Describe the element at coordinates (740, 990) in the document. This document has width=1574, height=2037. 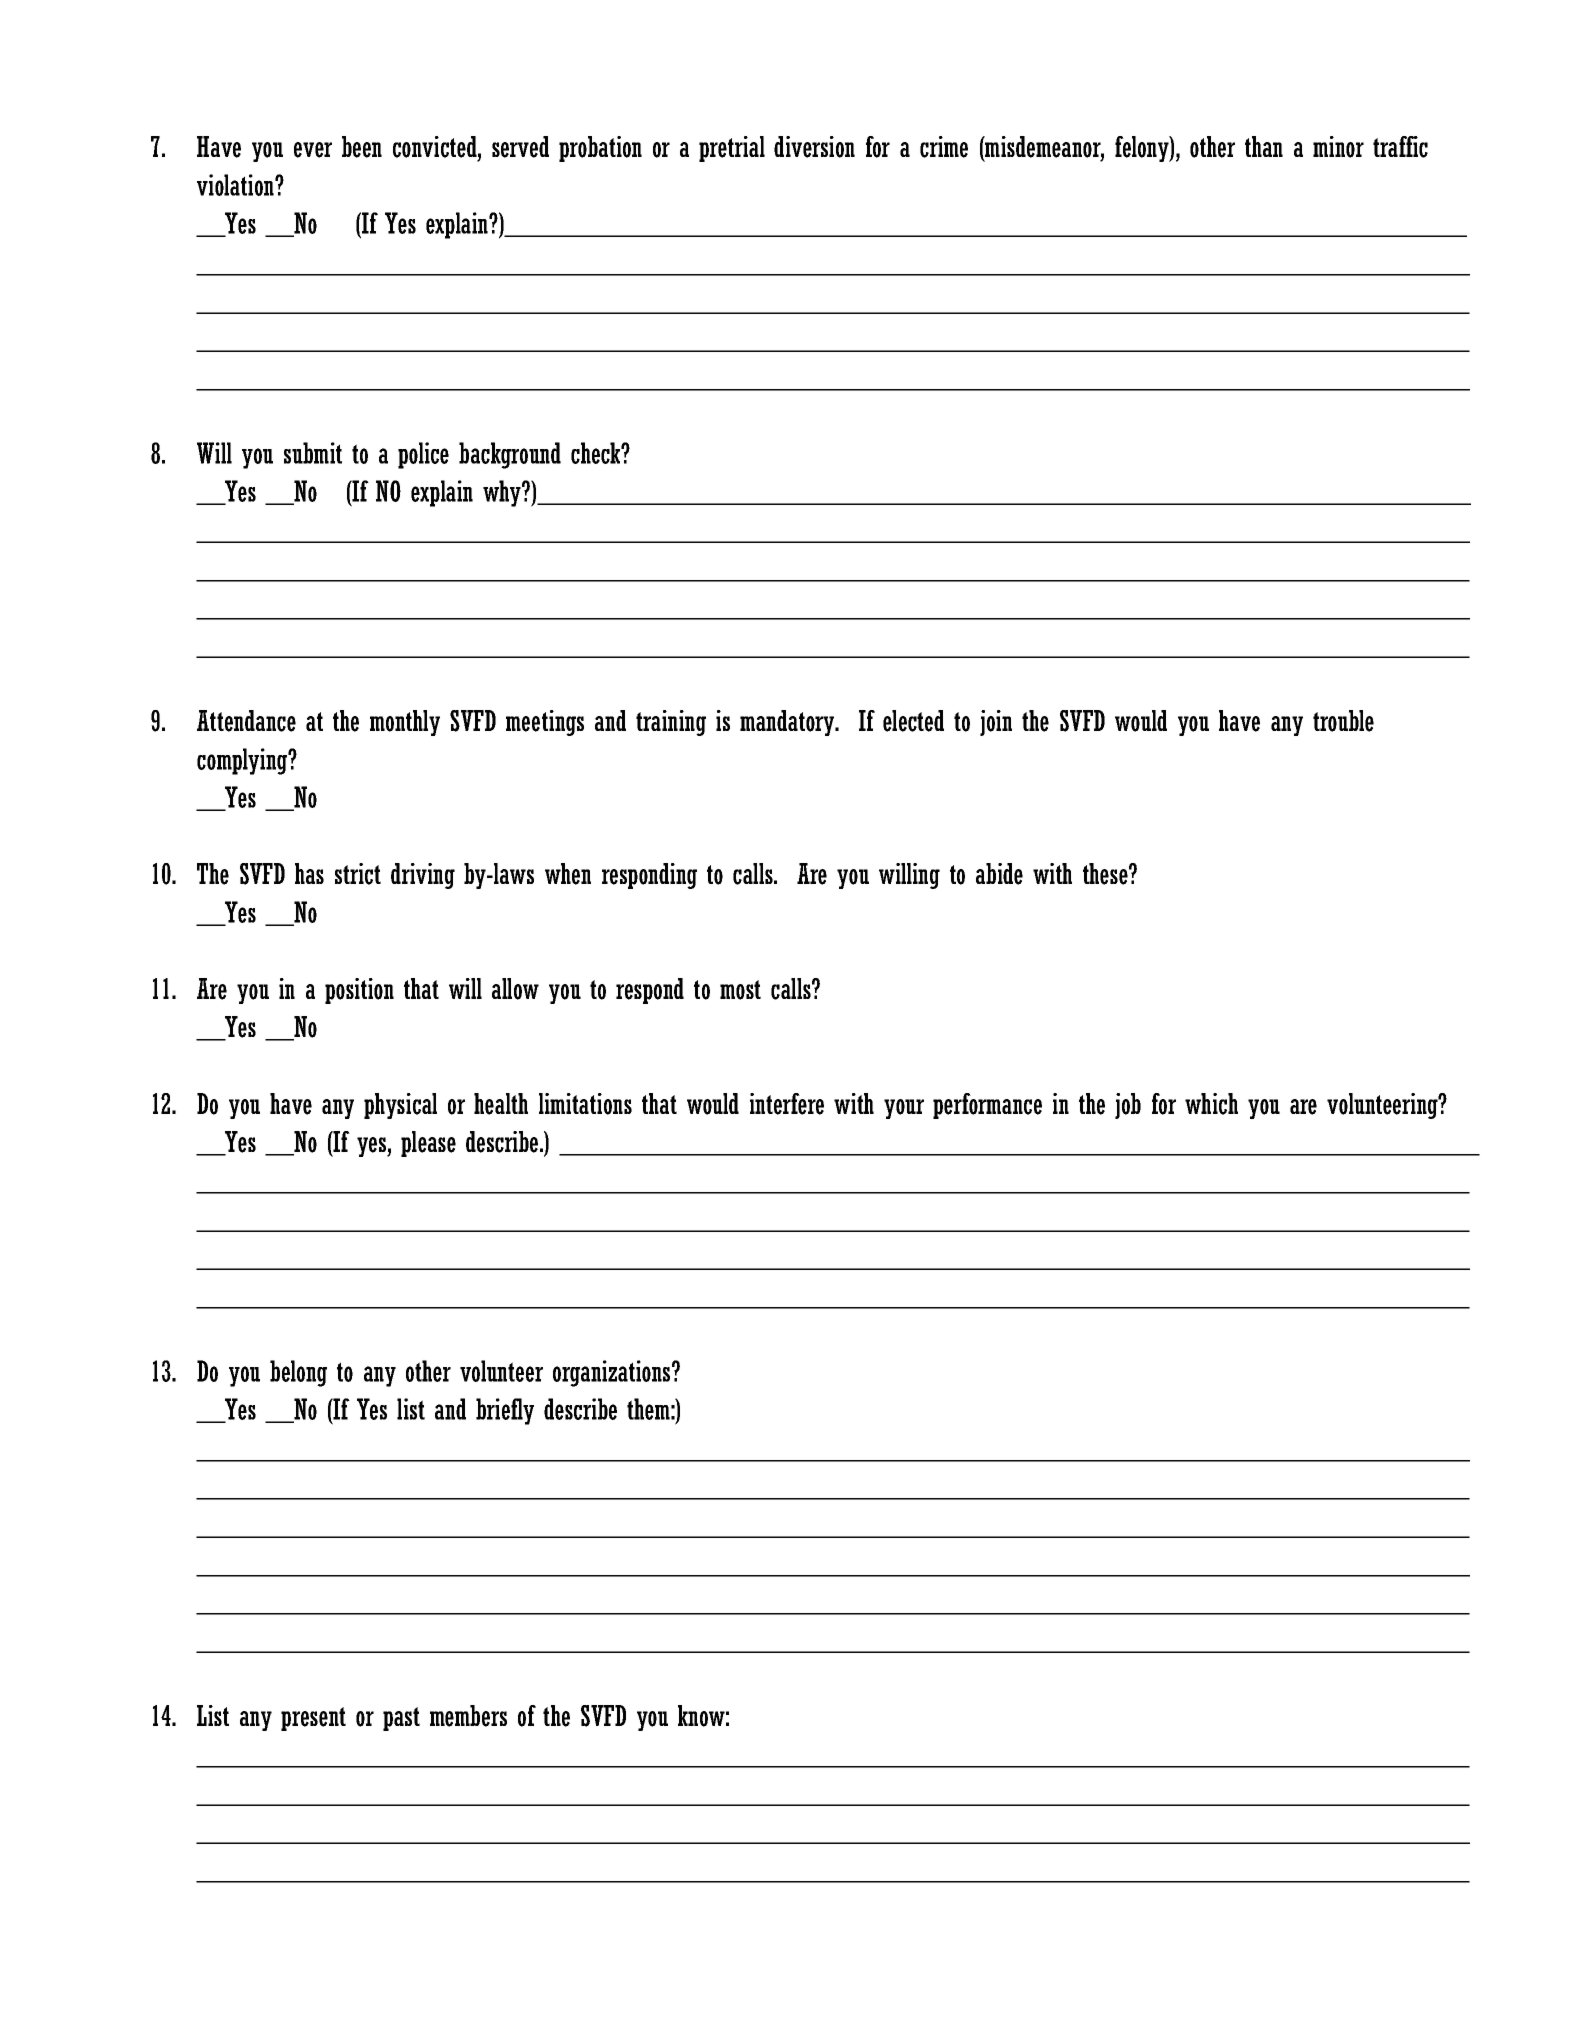
I see `most` at that location.
